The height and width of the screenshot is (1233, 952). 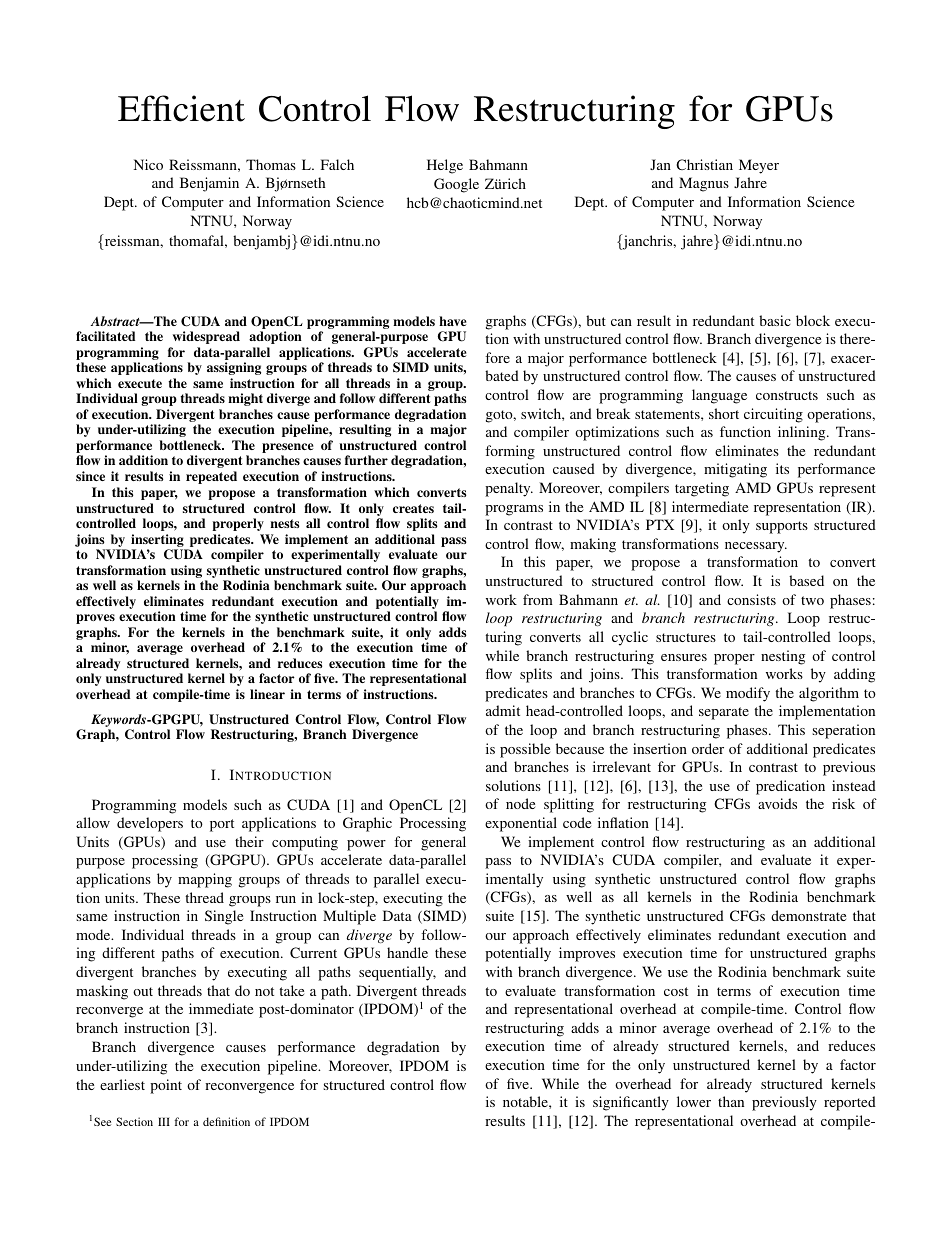 What do you see at coordinates (759, 166) in the screenshot?
I see `Meyer` at bounding box center [759, 166].
